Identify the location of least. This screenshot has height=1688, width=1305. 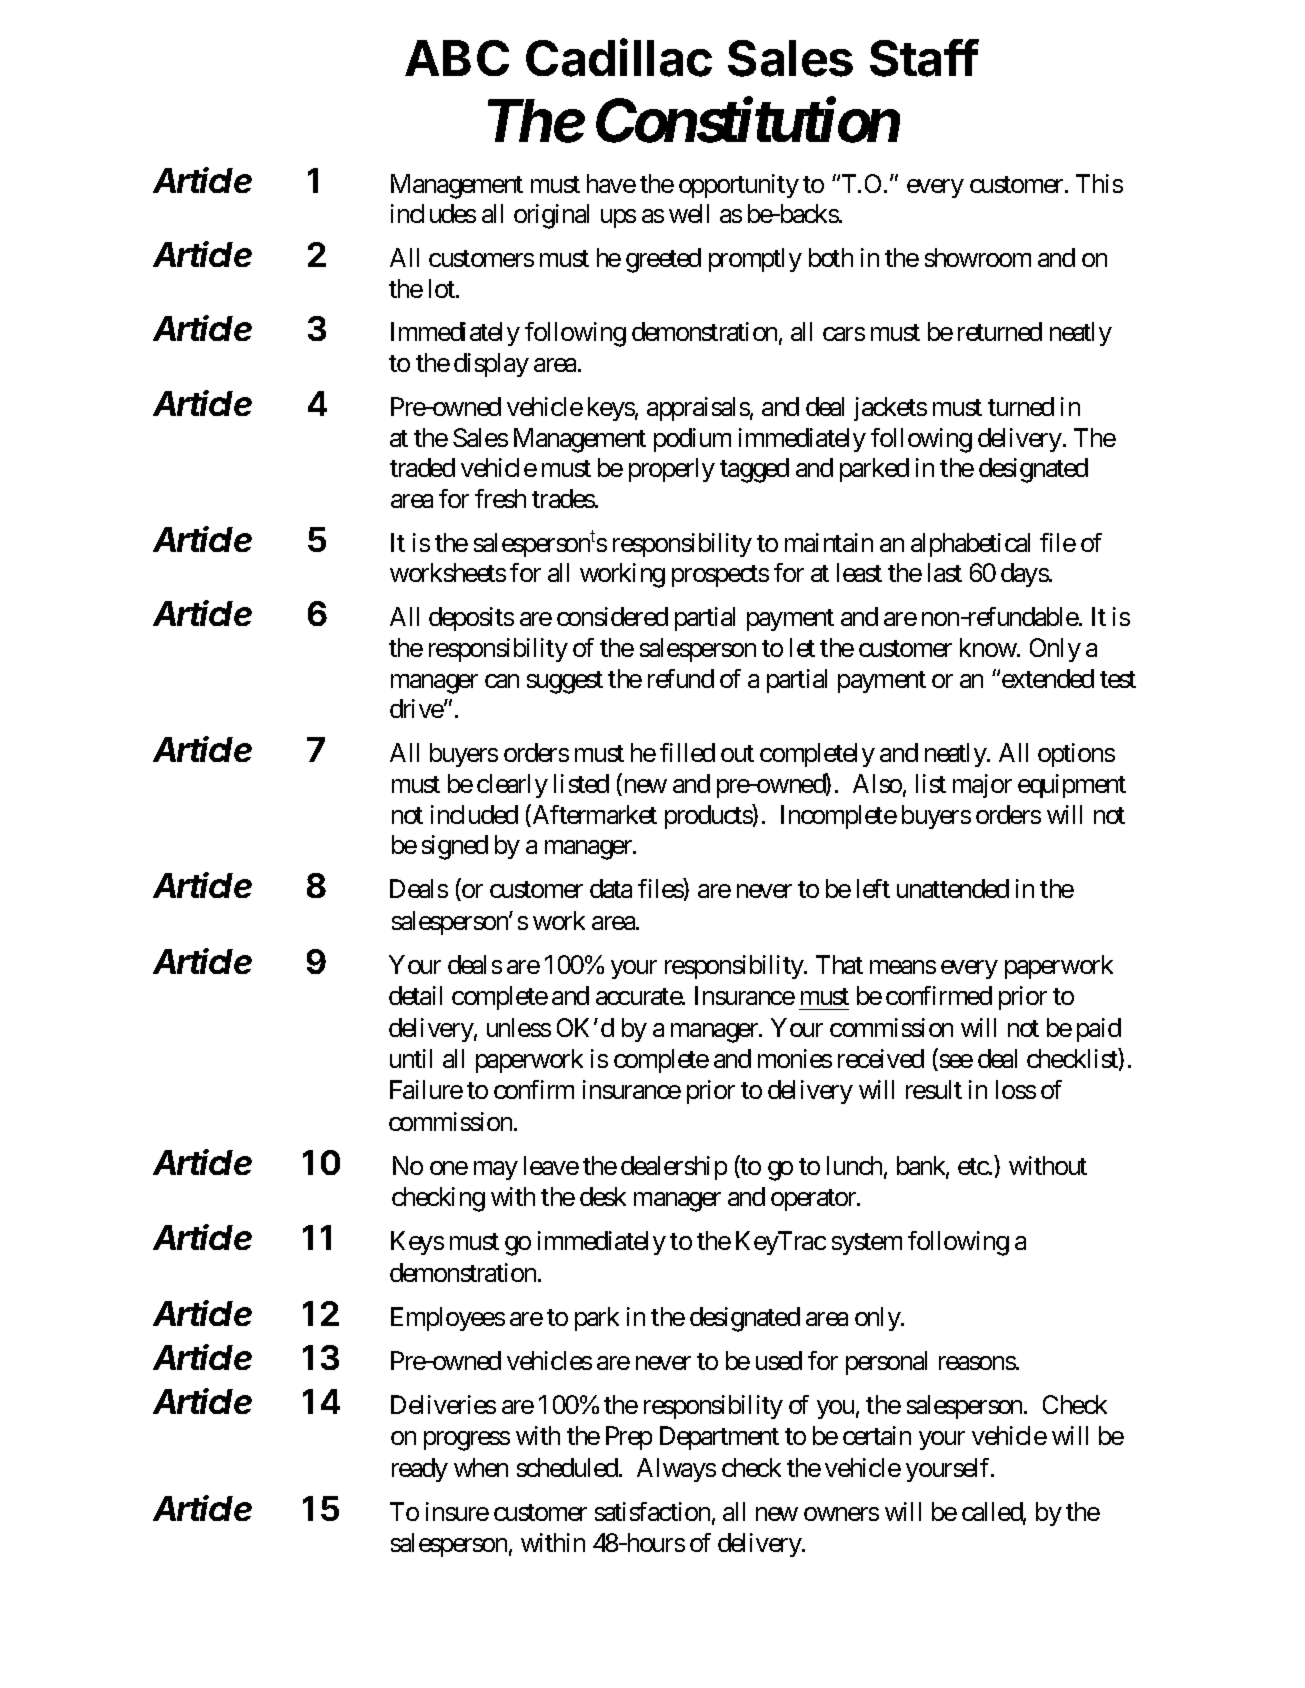
(859, 572).
